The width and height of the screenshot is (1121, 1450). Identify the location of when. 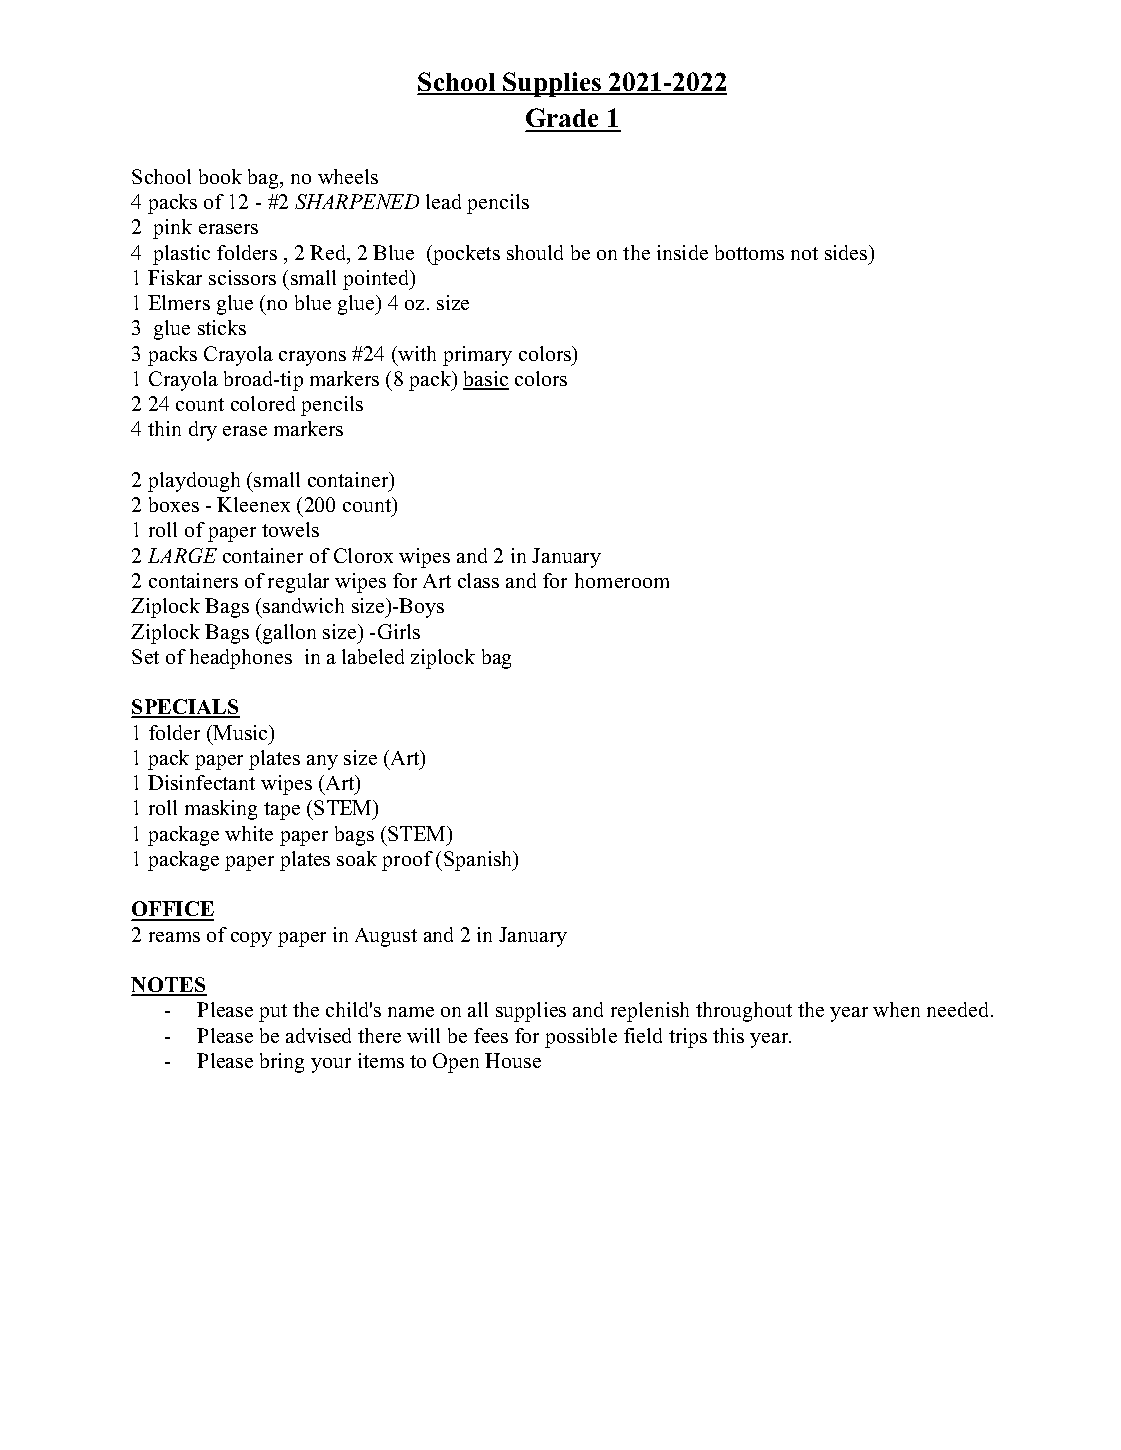
(896, 1009).
